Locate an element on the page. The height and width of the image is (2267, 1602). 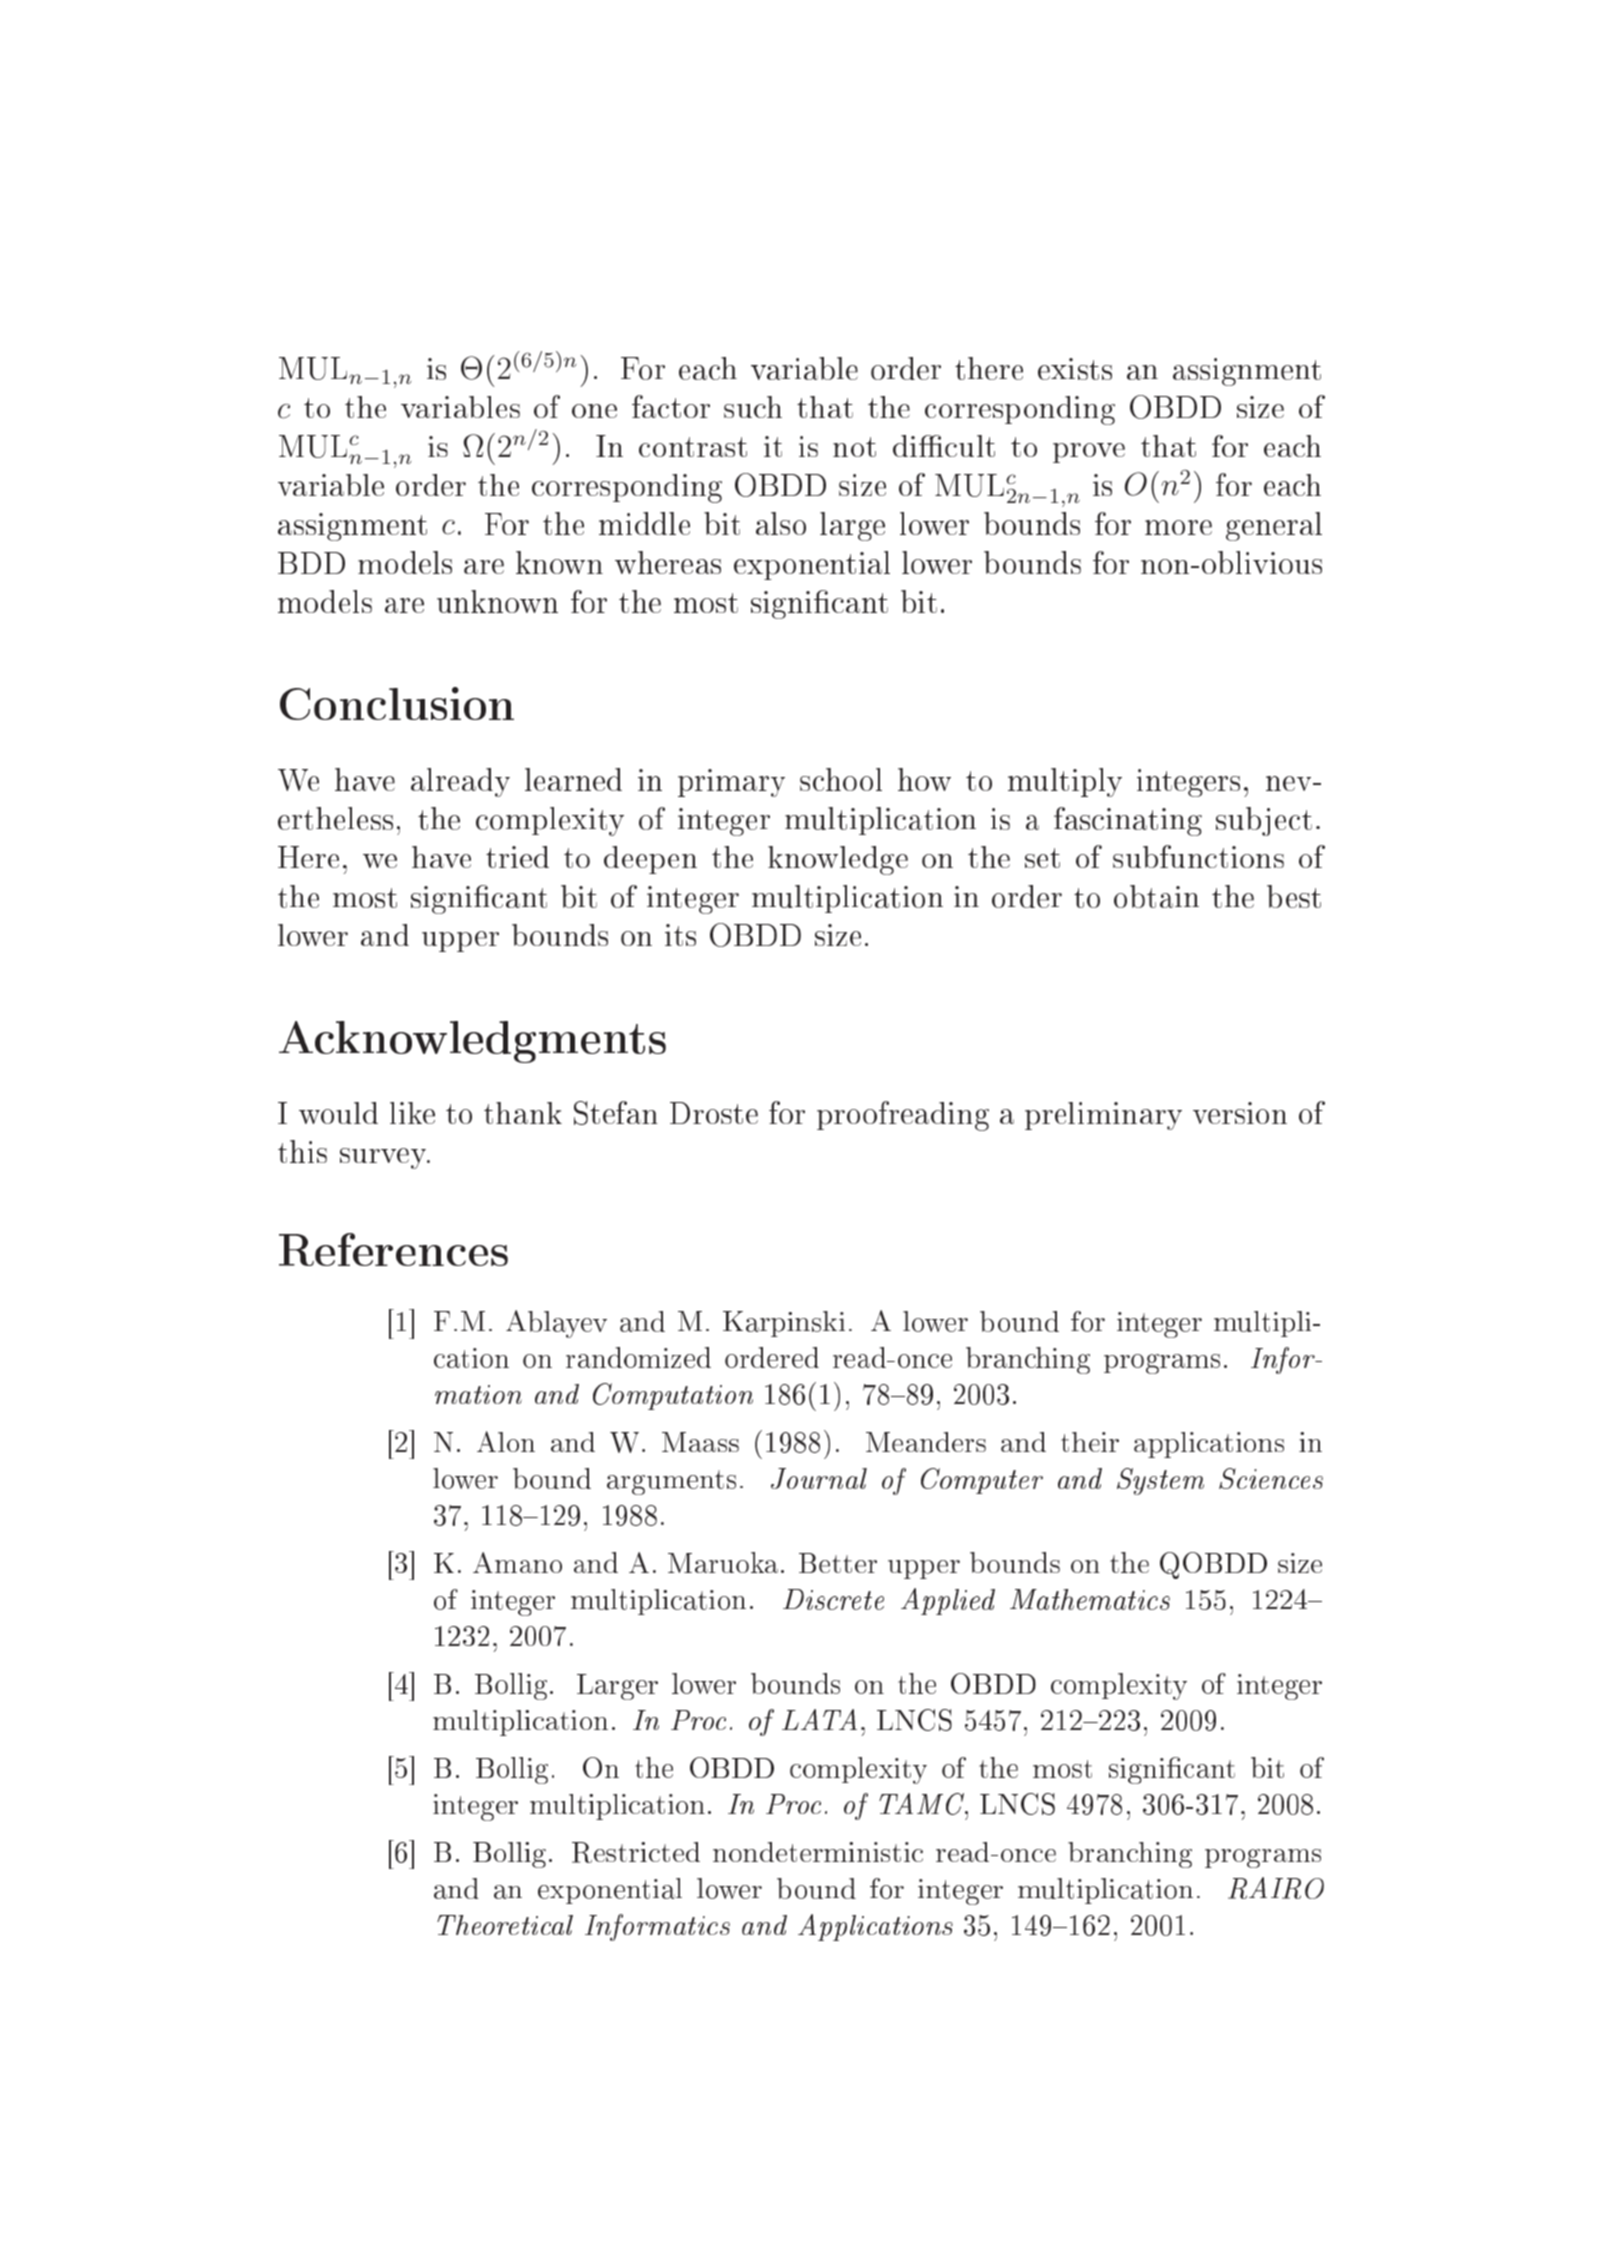
knowledge is located at coordinates (838, 860).
